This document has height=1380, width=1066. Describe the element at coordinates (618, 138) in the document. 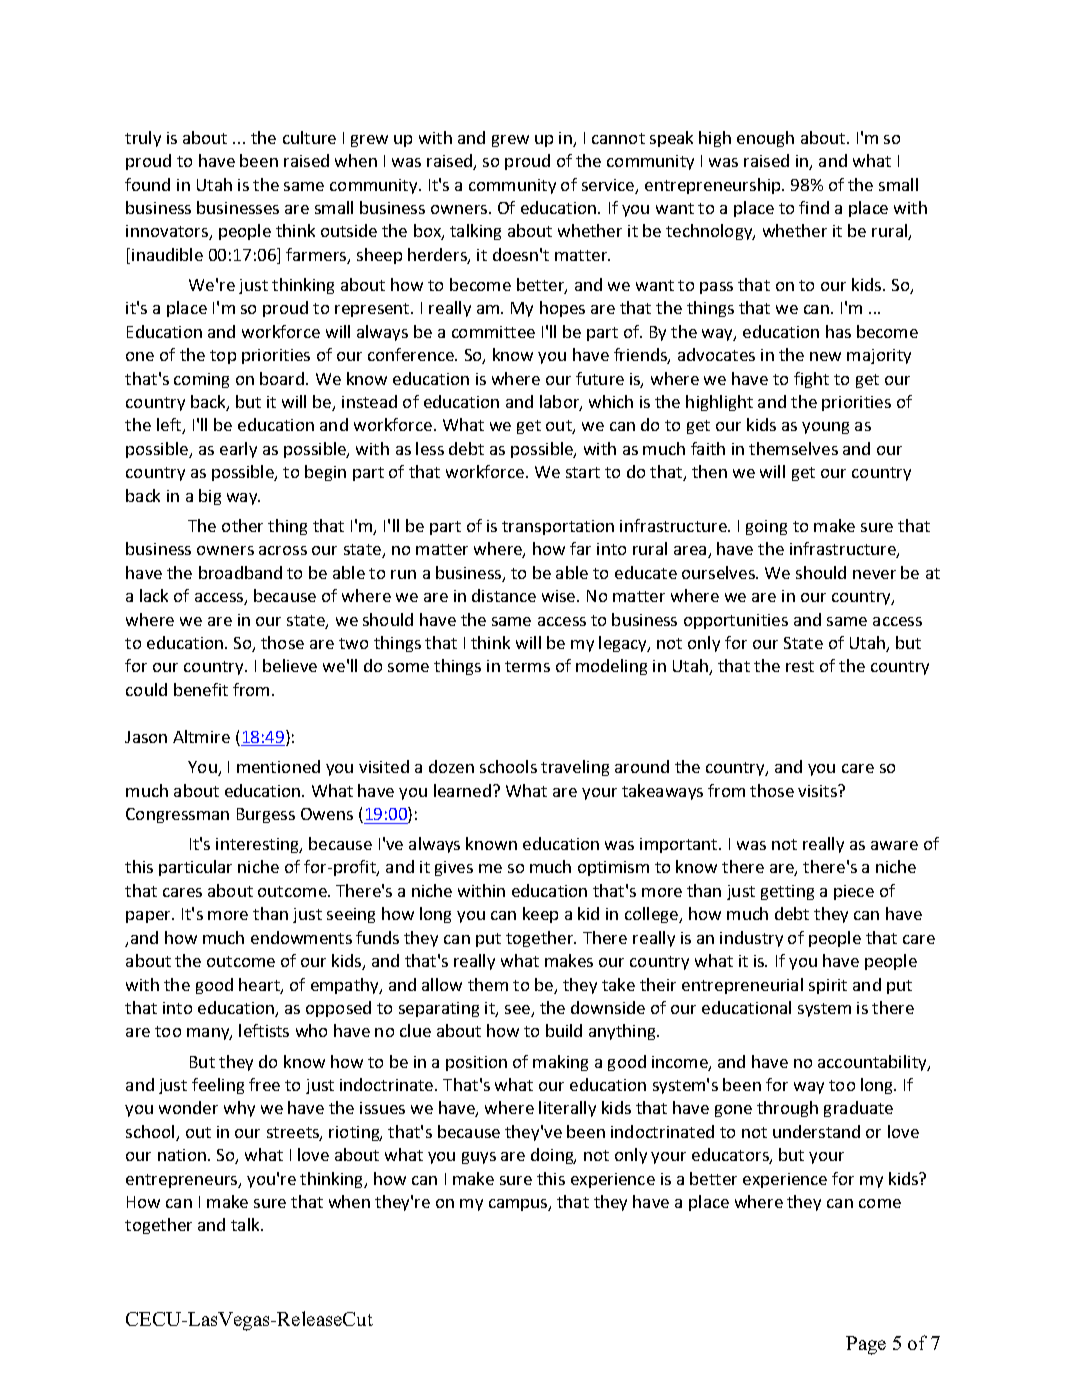

I see `cannot` at that location.
